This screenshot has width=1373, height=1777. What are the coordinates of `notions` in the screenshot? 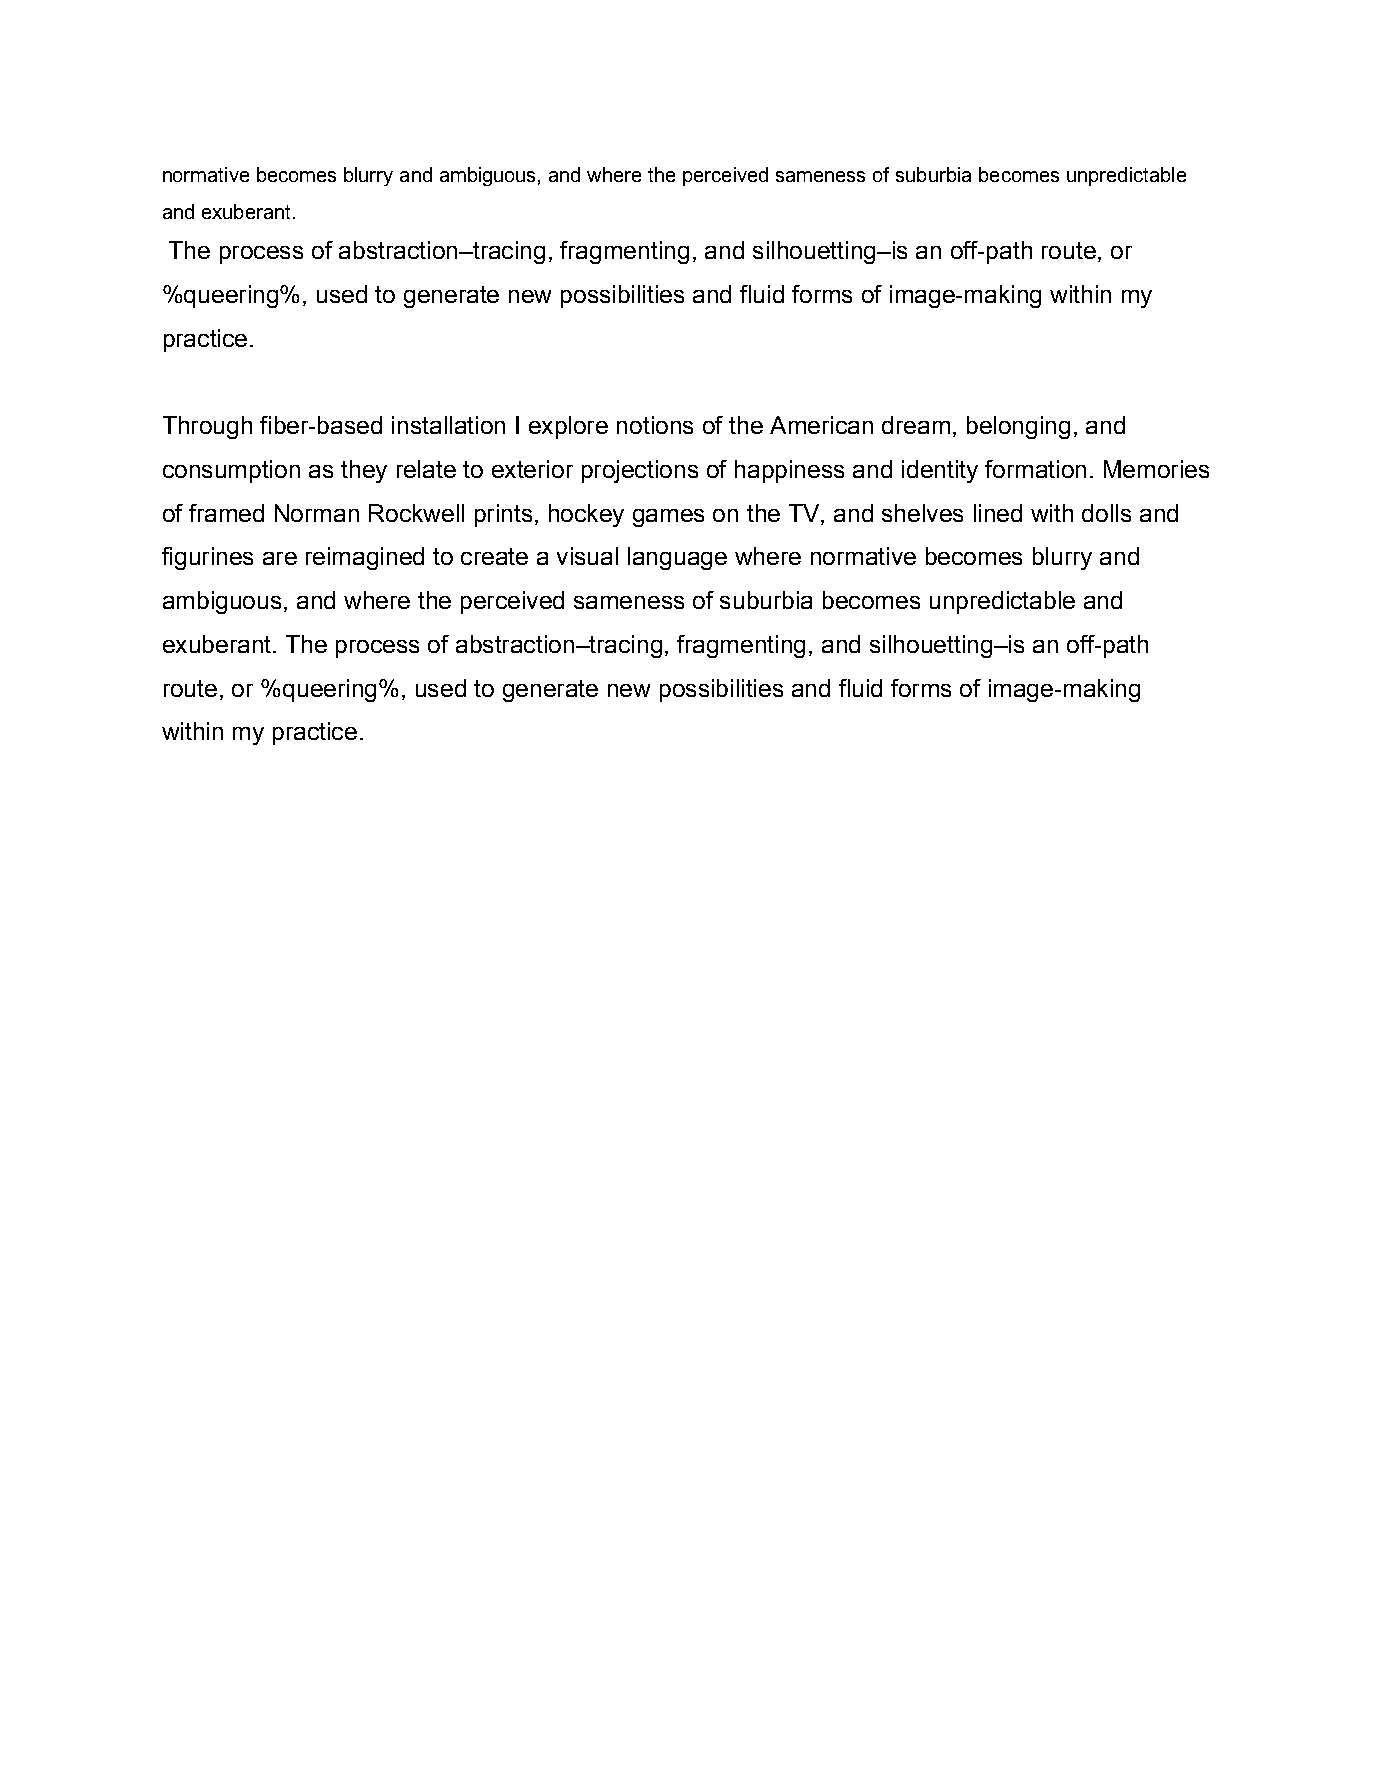 It's located at (655, 425).
